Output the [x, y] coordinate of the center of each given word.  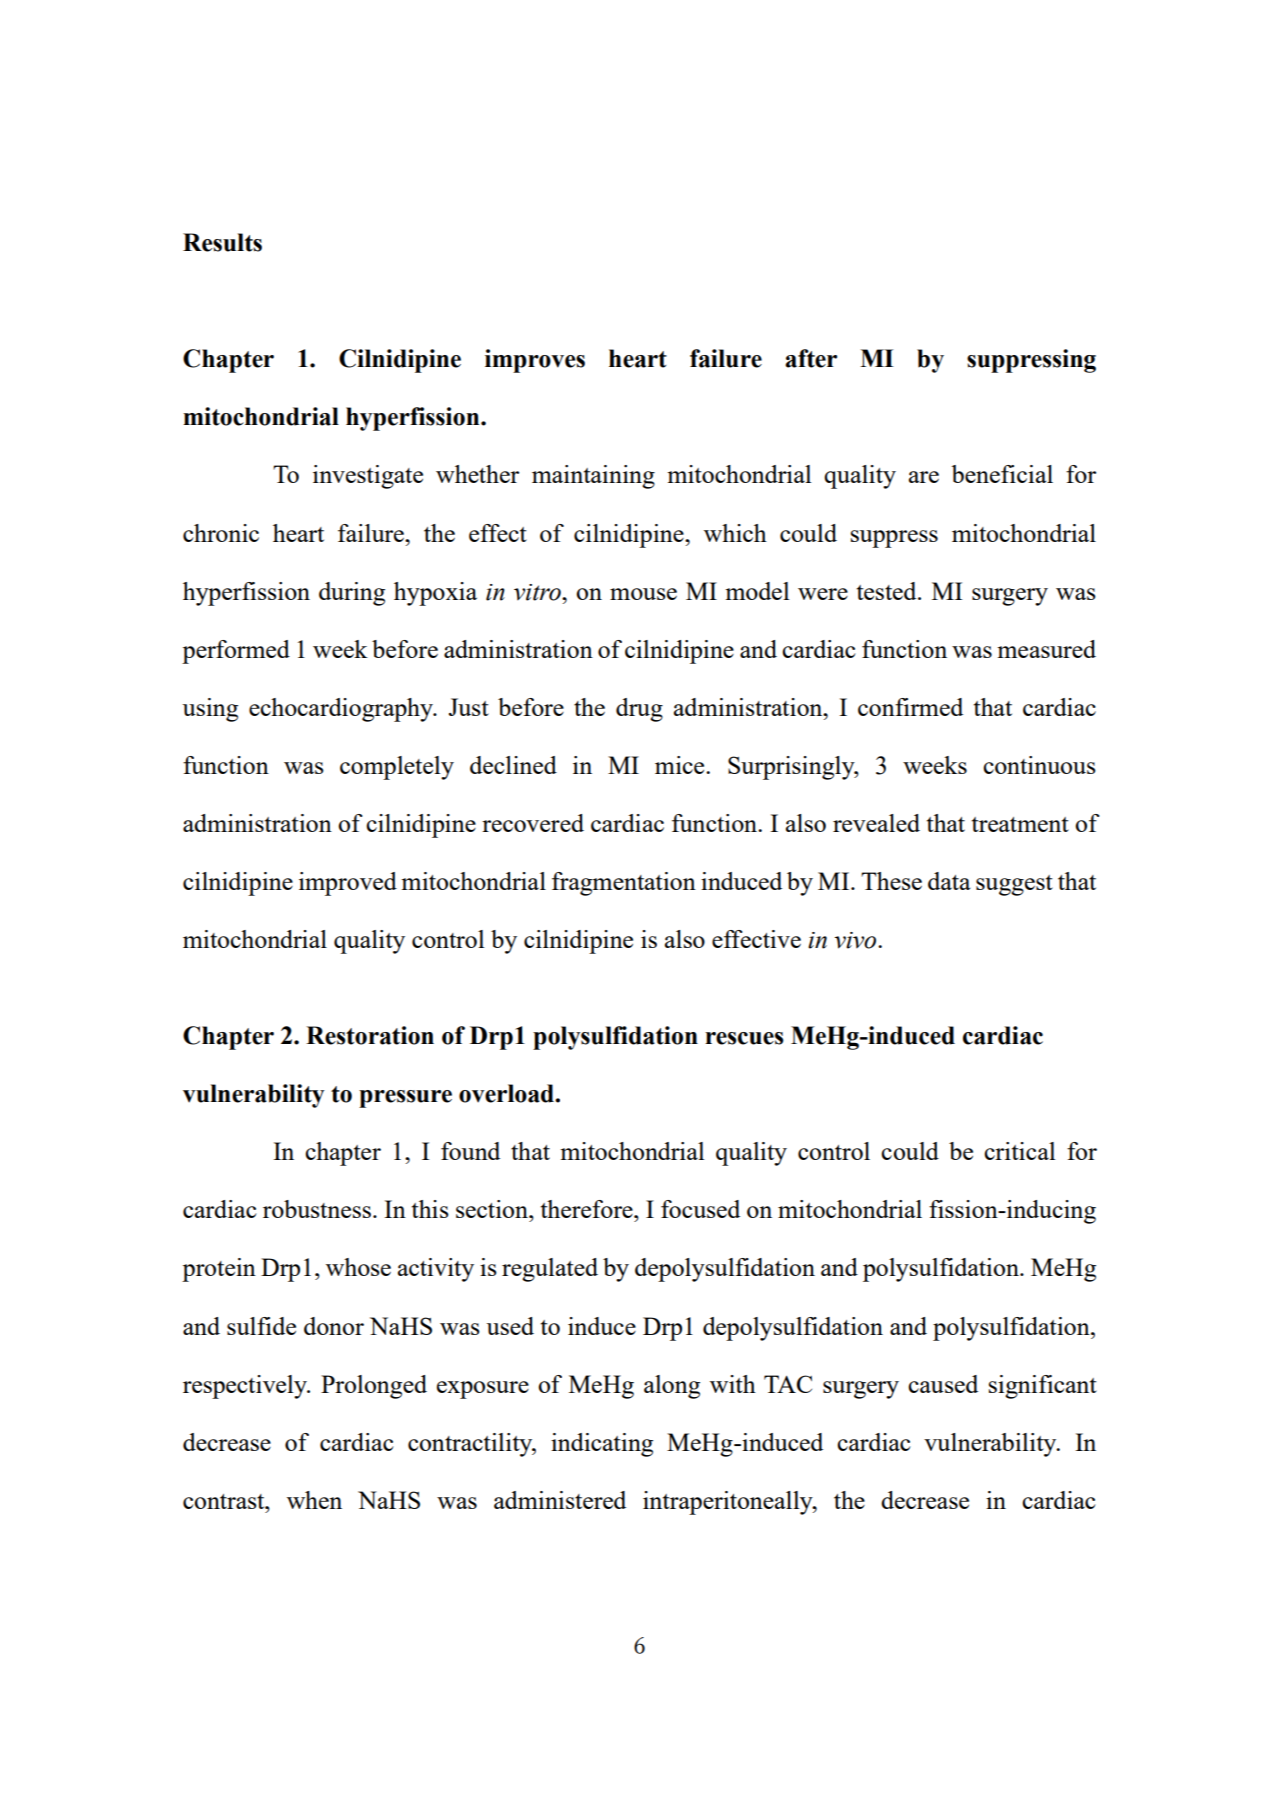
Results [222, 242]
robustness [317, 1209]
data [949, 881]
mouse [643, 594]
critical [1019, 1151]
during [352, 594]
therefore [588, 1209]
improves [535, 361]
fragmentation [624, 884]
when [314, 1500]
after [811, 358]
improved [348, 884]
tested [888, 591]
